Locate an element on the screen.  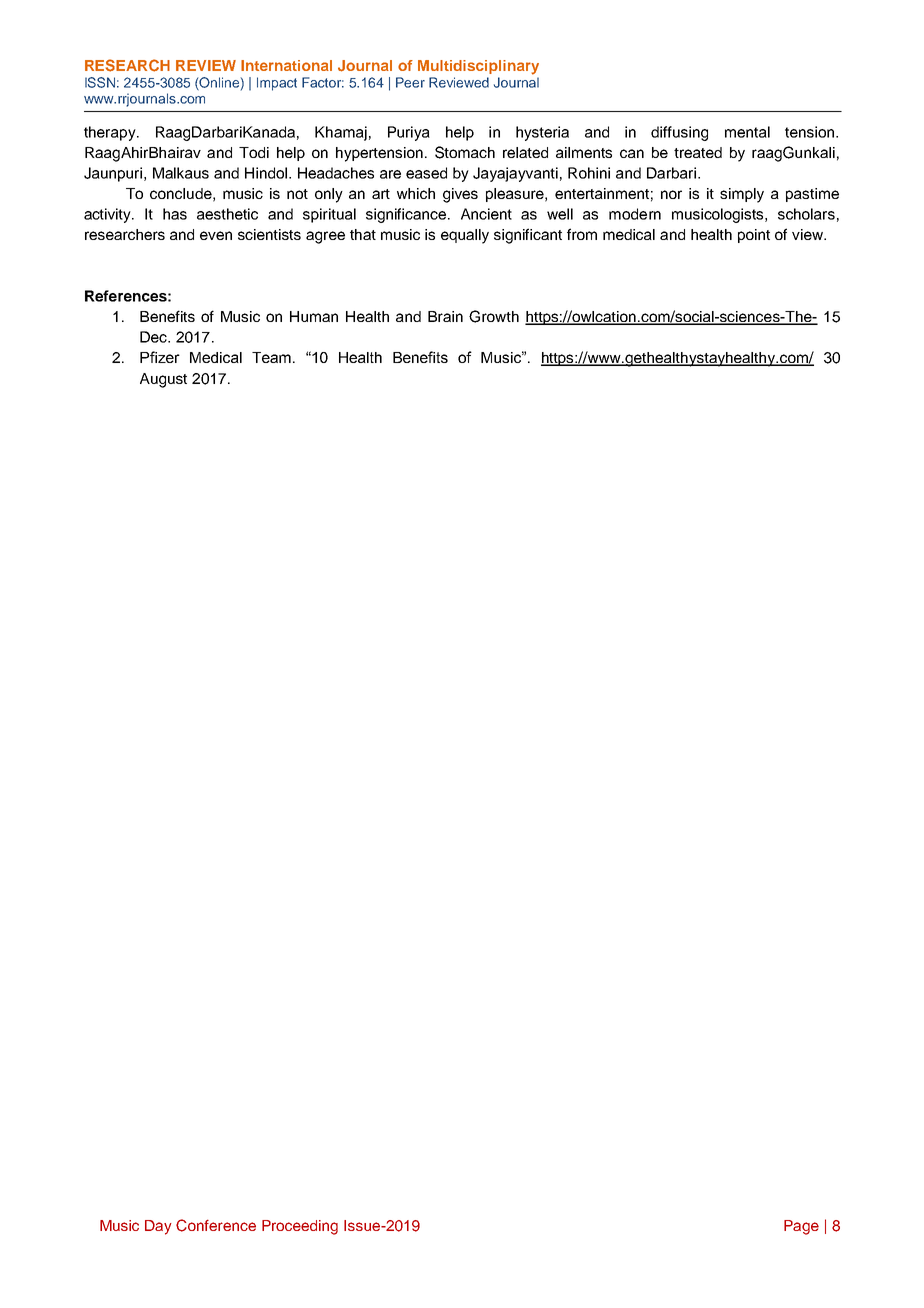
Impact is located at coordinates (277, 84).
